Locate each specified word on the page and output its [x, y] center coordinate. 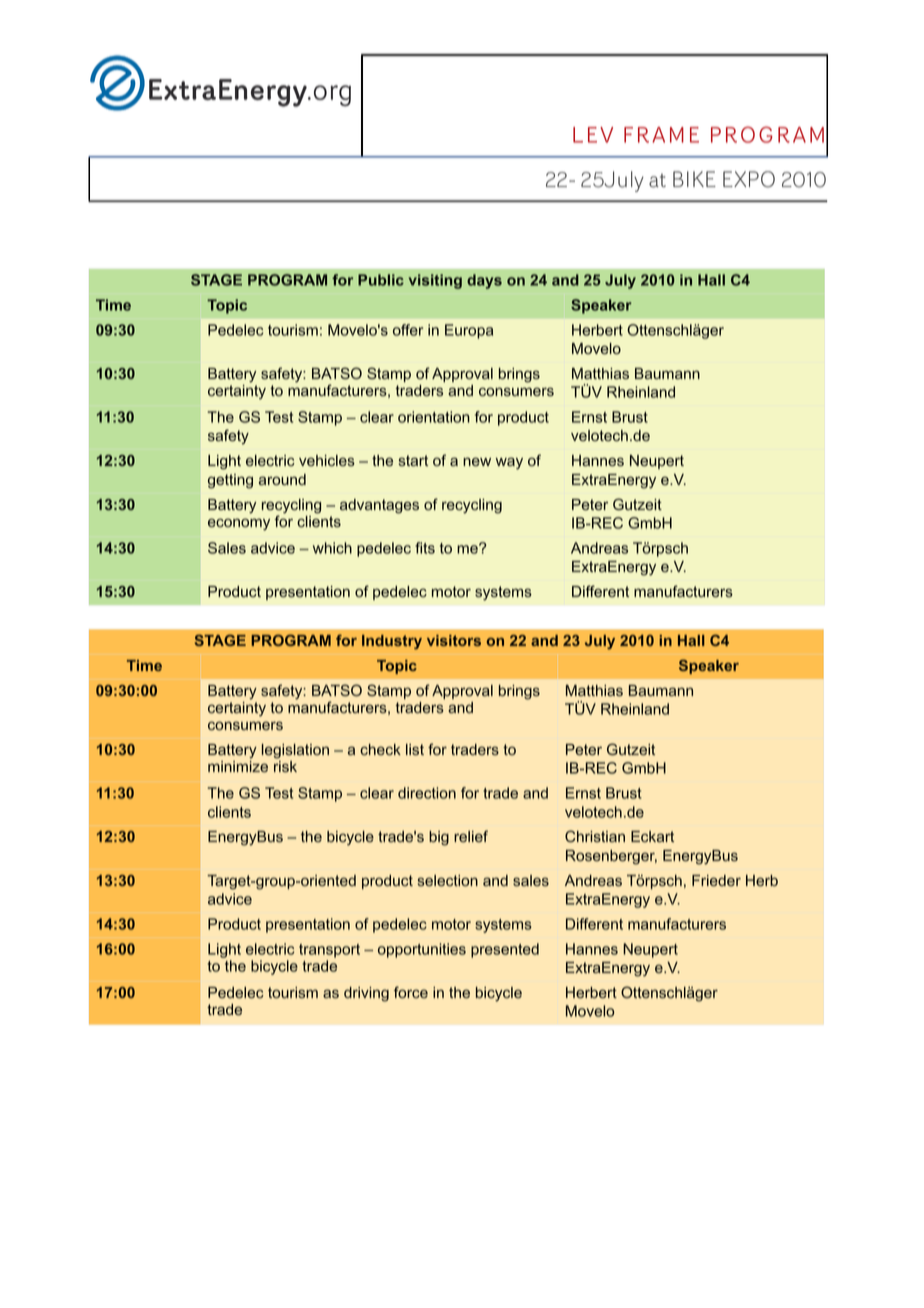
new [477, 462]
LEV [593, 135]
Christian [595, 836]
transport [329, 951]
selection [448, 881]
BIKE [694, 179]
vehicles [327, 461]
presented [505, 950]
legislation [295, 751]
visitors [454, 640]
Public [381, 280]
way [509, 463]
